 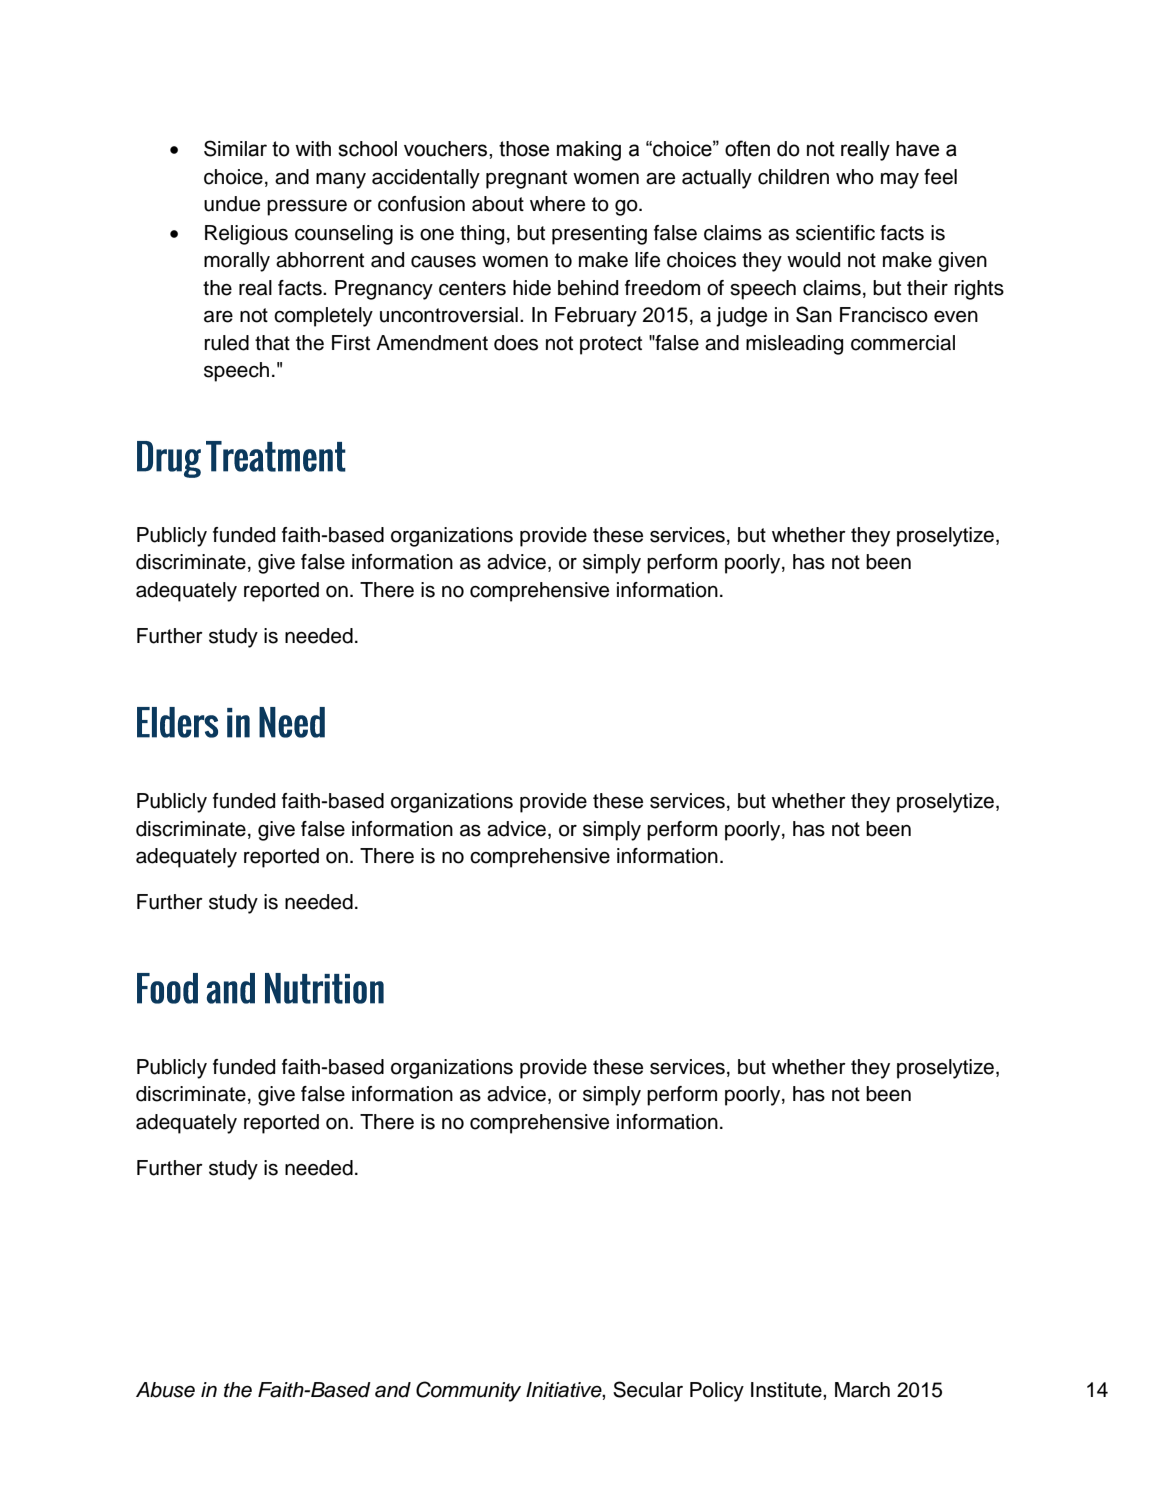 What do you see at coordinates (900, 180) in the screenshot?
I see `may` at bounding box center [900, 180].
